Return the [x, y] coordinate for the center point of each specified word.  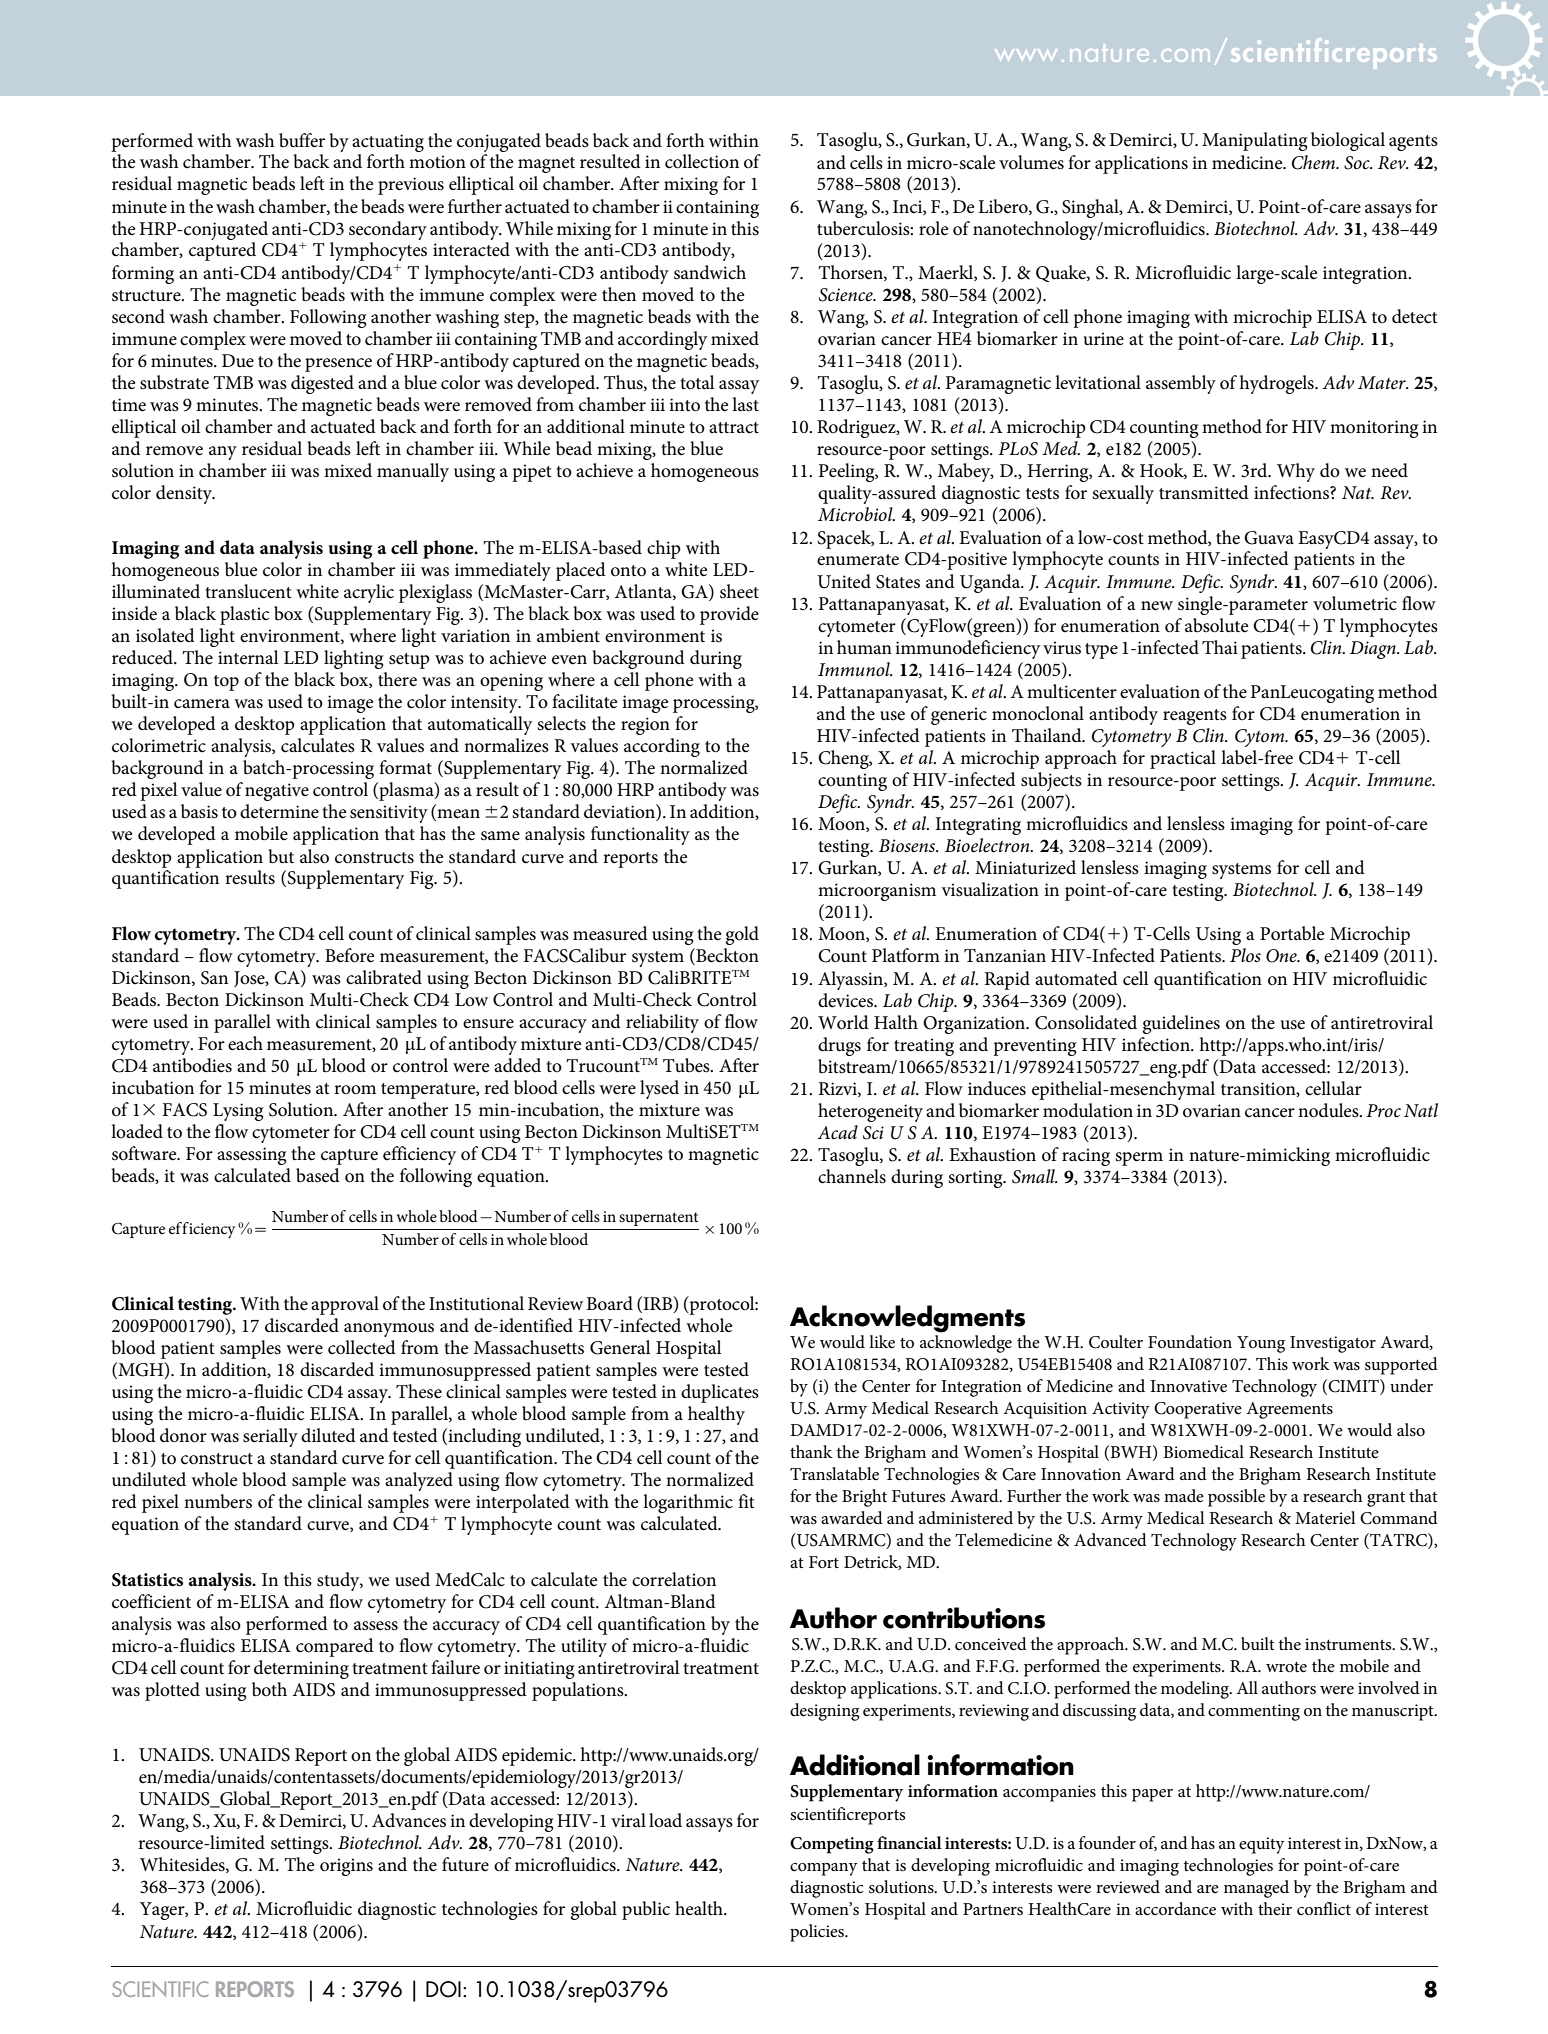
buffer [302, 140]
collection [702, 161]
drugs [839, 1046]
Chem [1315, 162]
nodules [1329, 1110]
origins [346, 1867]
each [245, 1043]
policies [818, 1933]
